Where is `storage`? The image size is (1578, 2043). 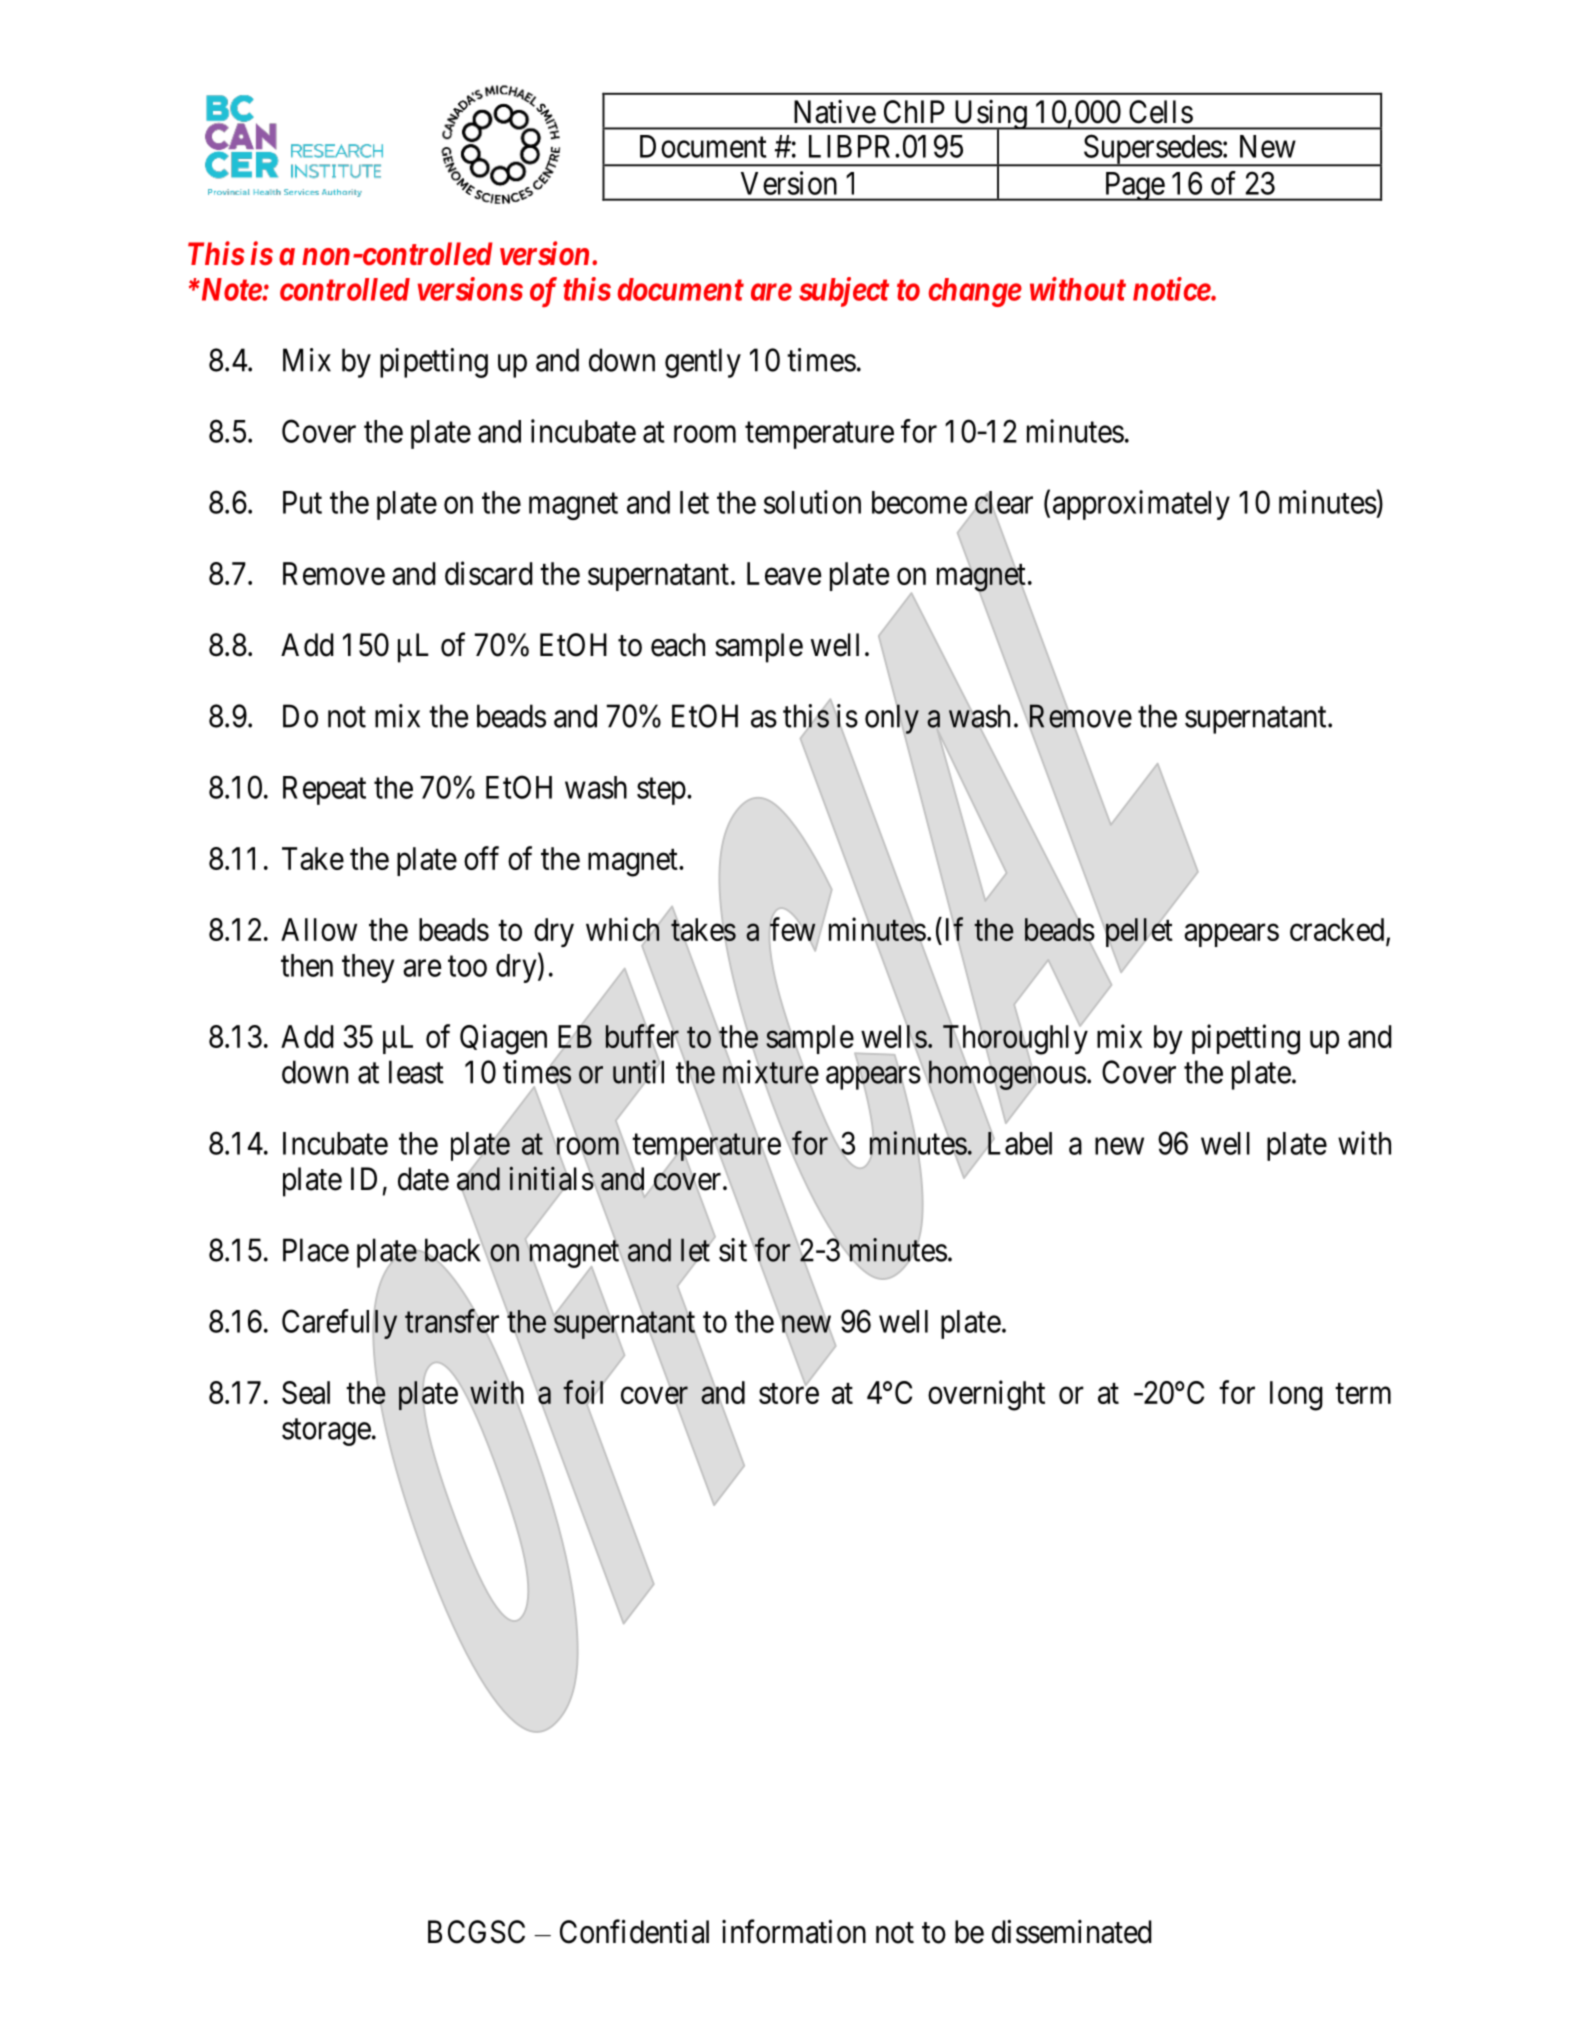
storage is located at coordinates (326, 1432).
